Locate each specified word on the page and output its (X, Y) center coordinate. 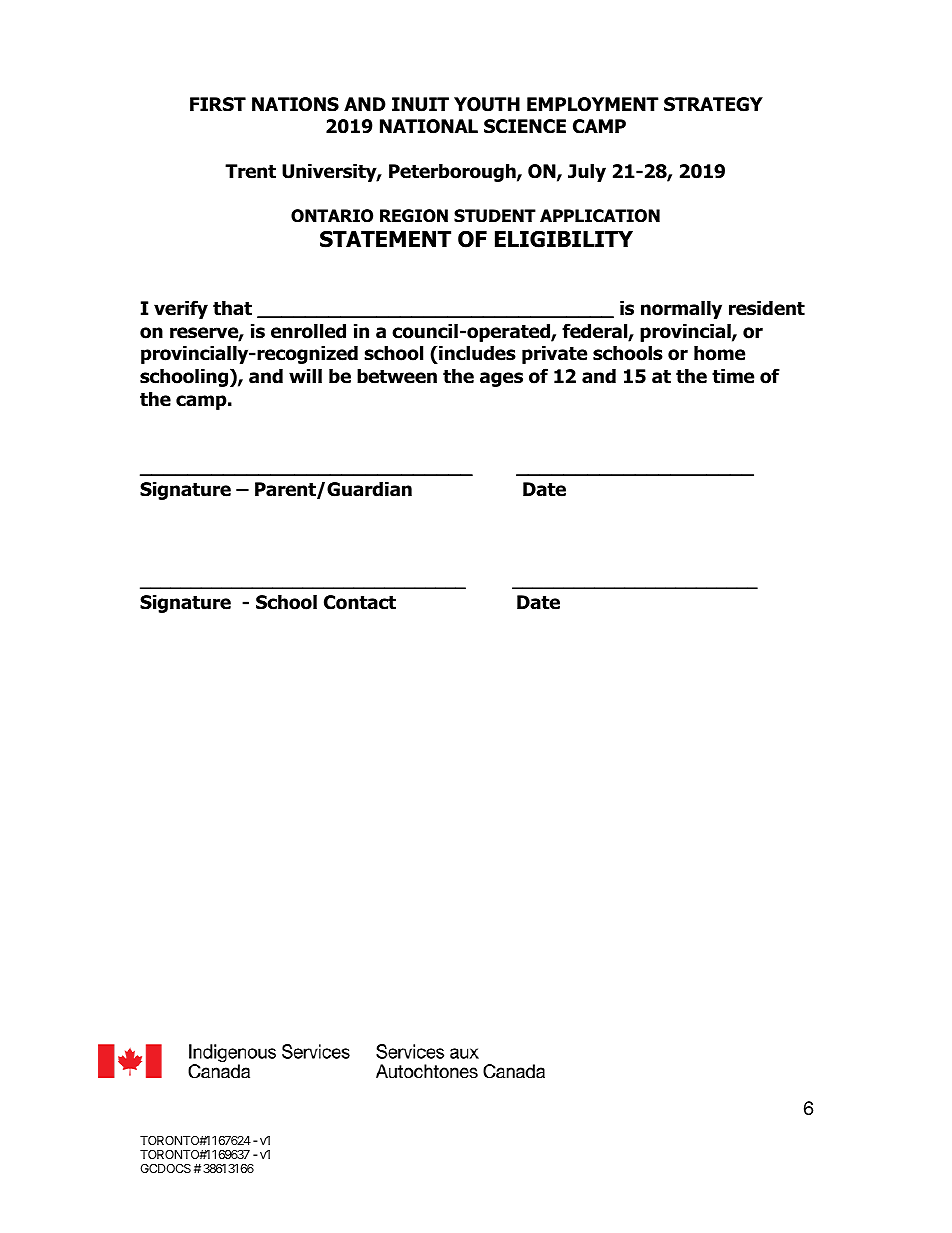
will (305, 375)
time (733, 376)
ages (501, 379)
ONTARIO (332, 216)
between (397, 376)
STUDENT (495, 216)
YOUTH (487, 104)
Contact (360, 602)
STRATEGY (713, 104)
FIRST (218, 104)
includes (476, 354)
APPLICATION (600, 216)
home (719, 353)
